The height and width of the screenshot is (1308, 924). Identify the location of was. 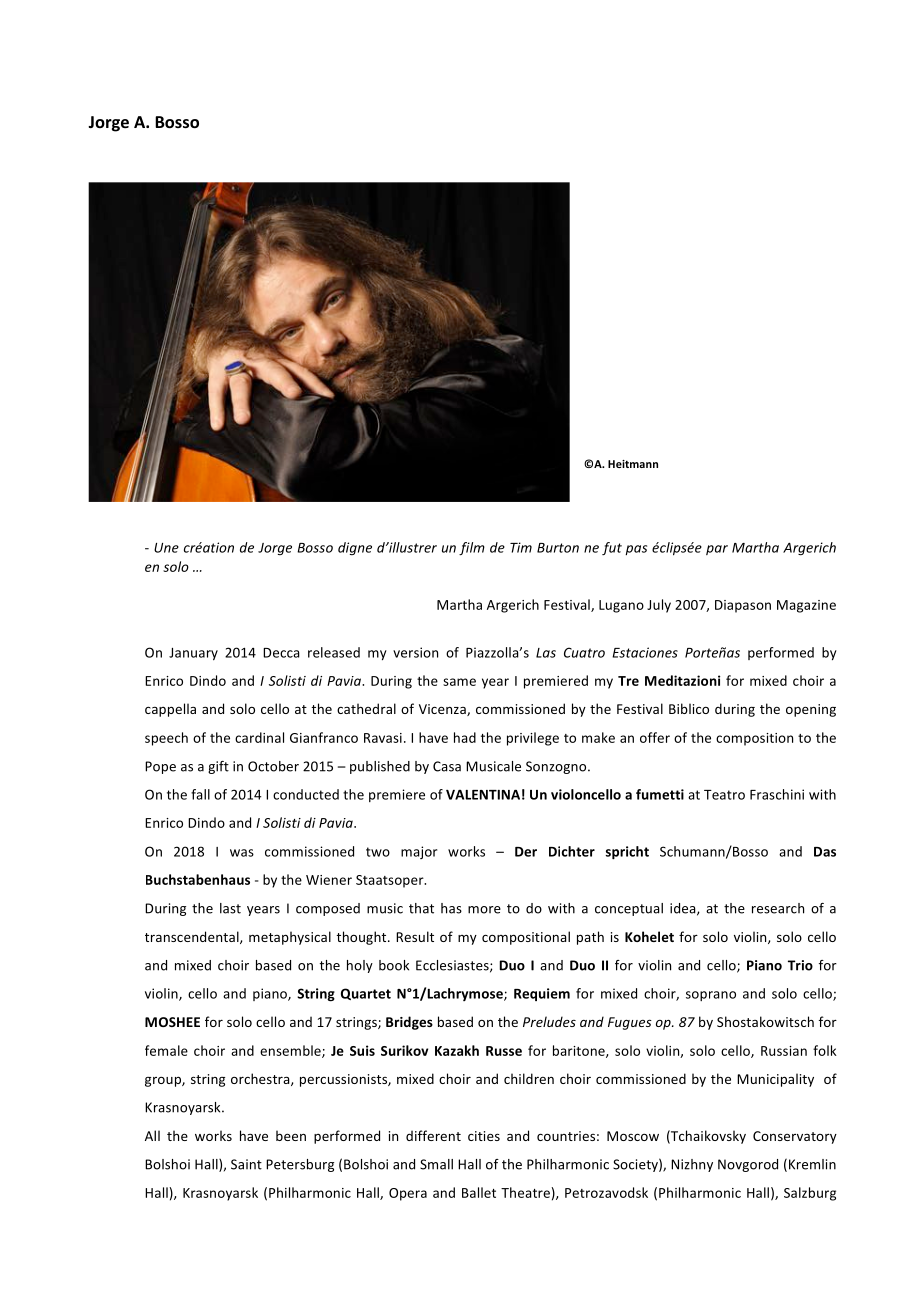
(242, 853).
